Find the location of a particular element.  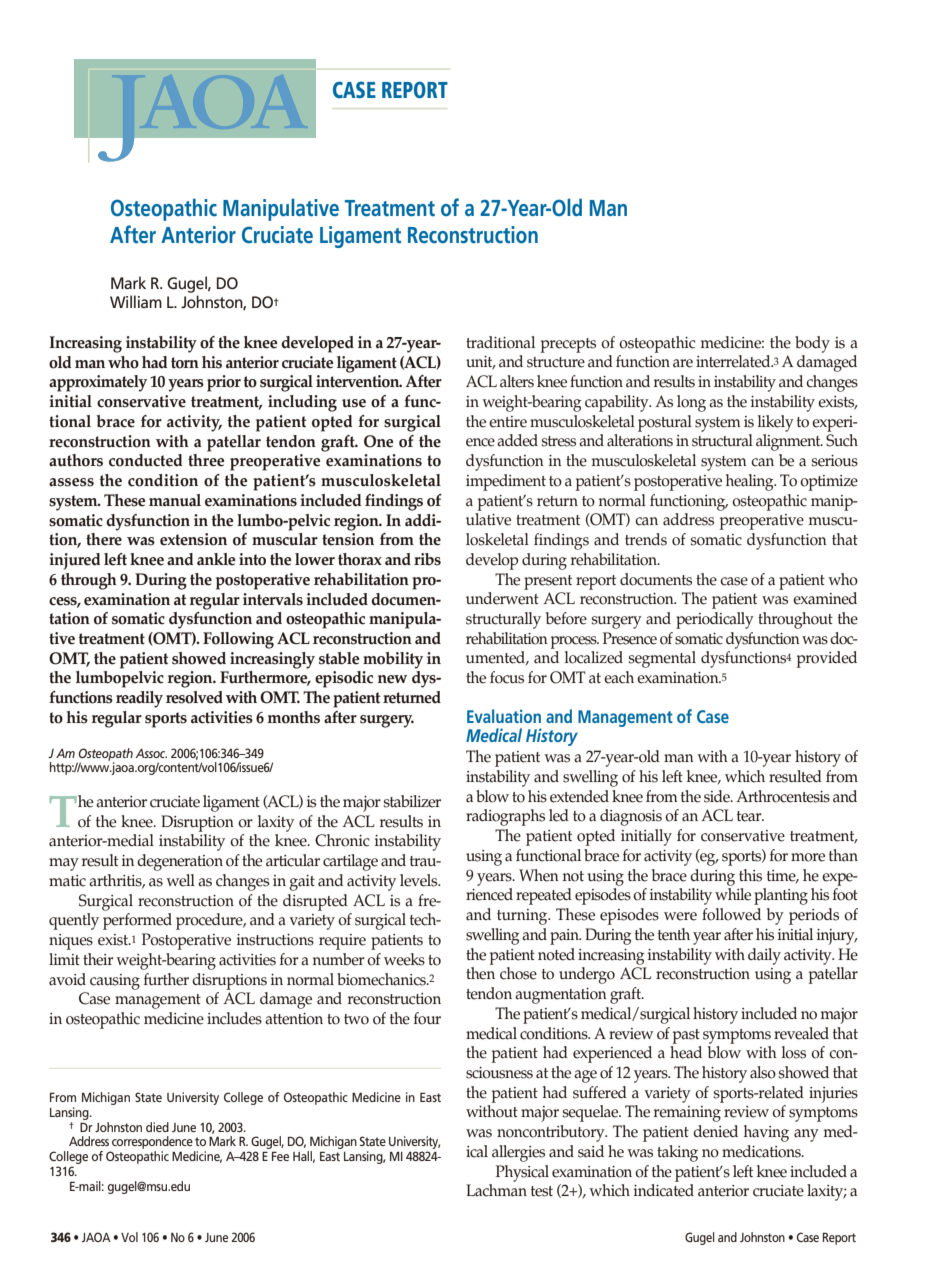

having is located at coordinates (766, 1133).
